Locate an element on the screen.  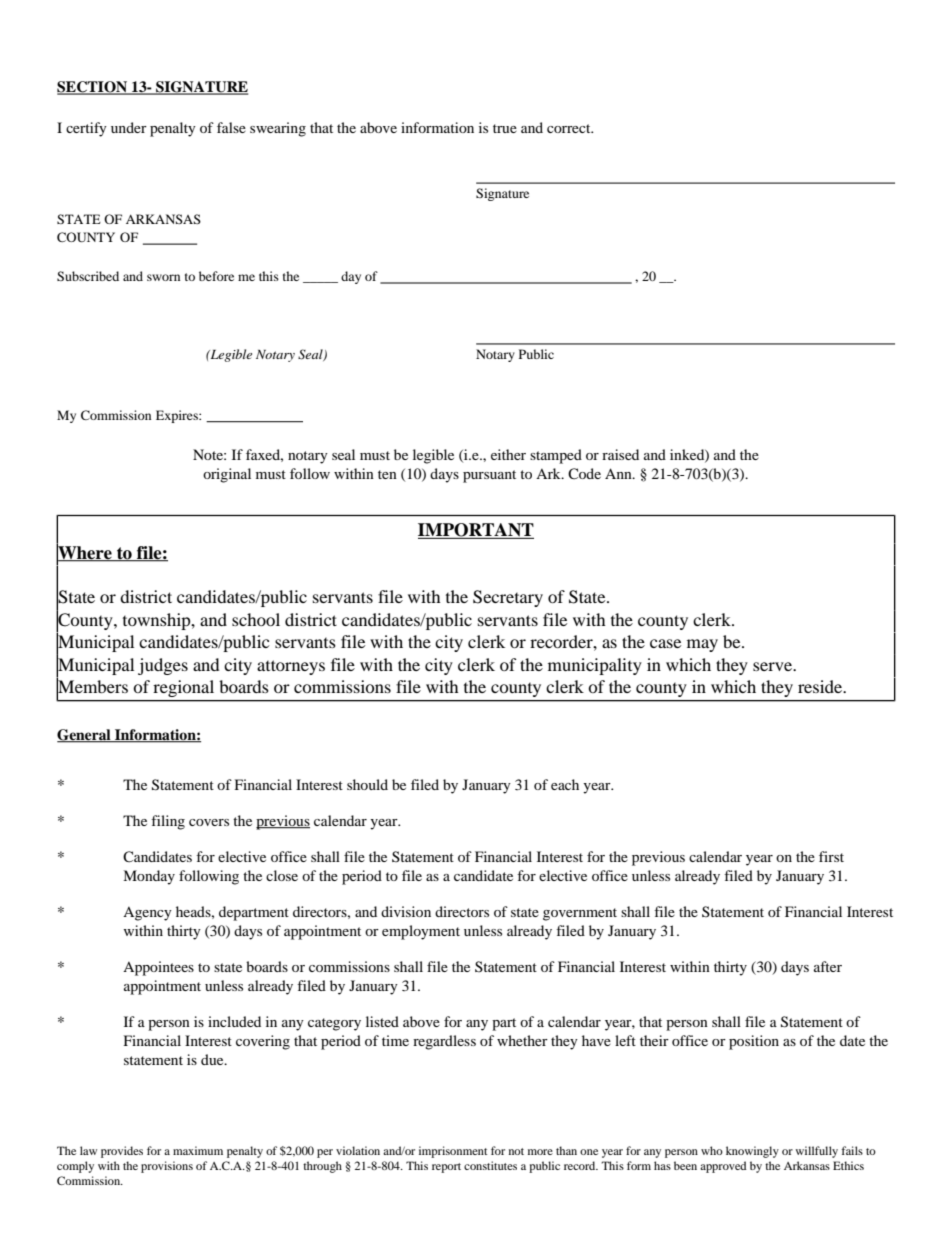
judges is located at coordinates (163, 666).
